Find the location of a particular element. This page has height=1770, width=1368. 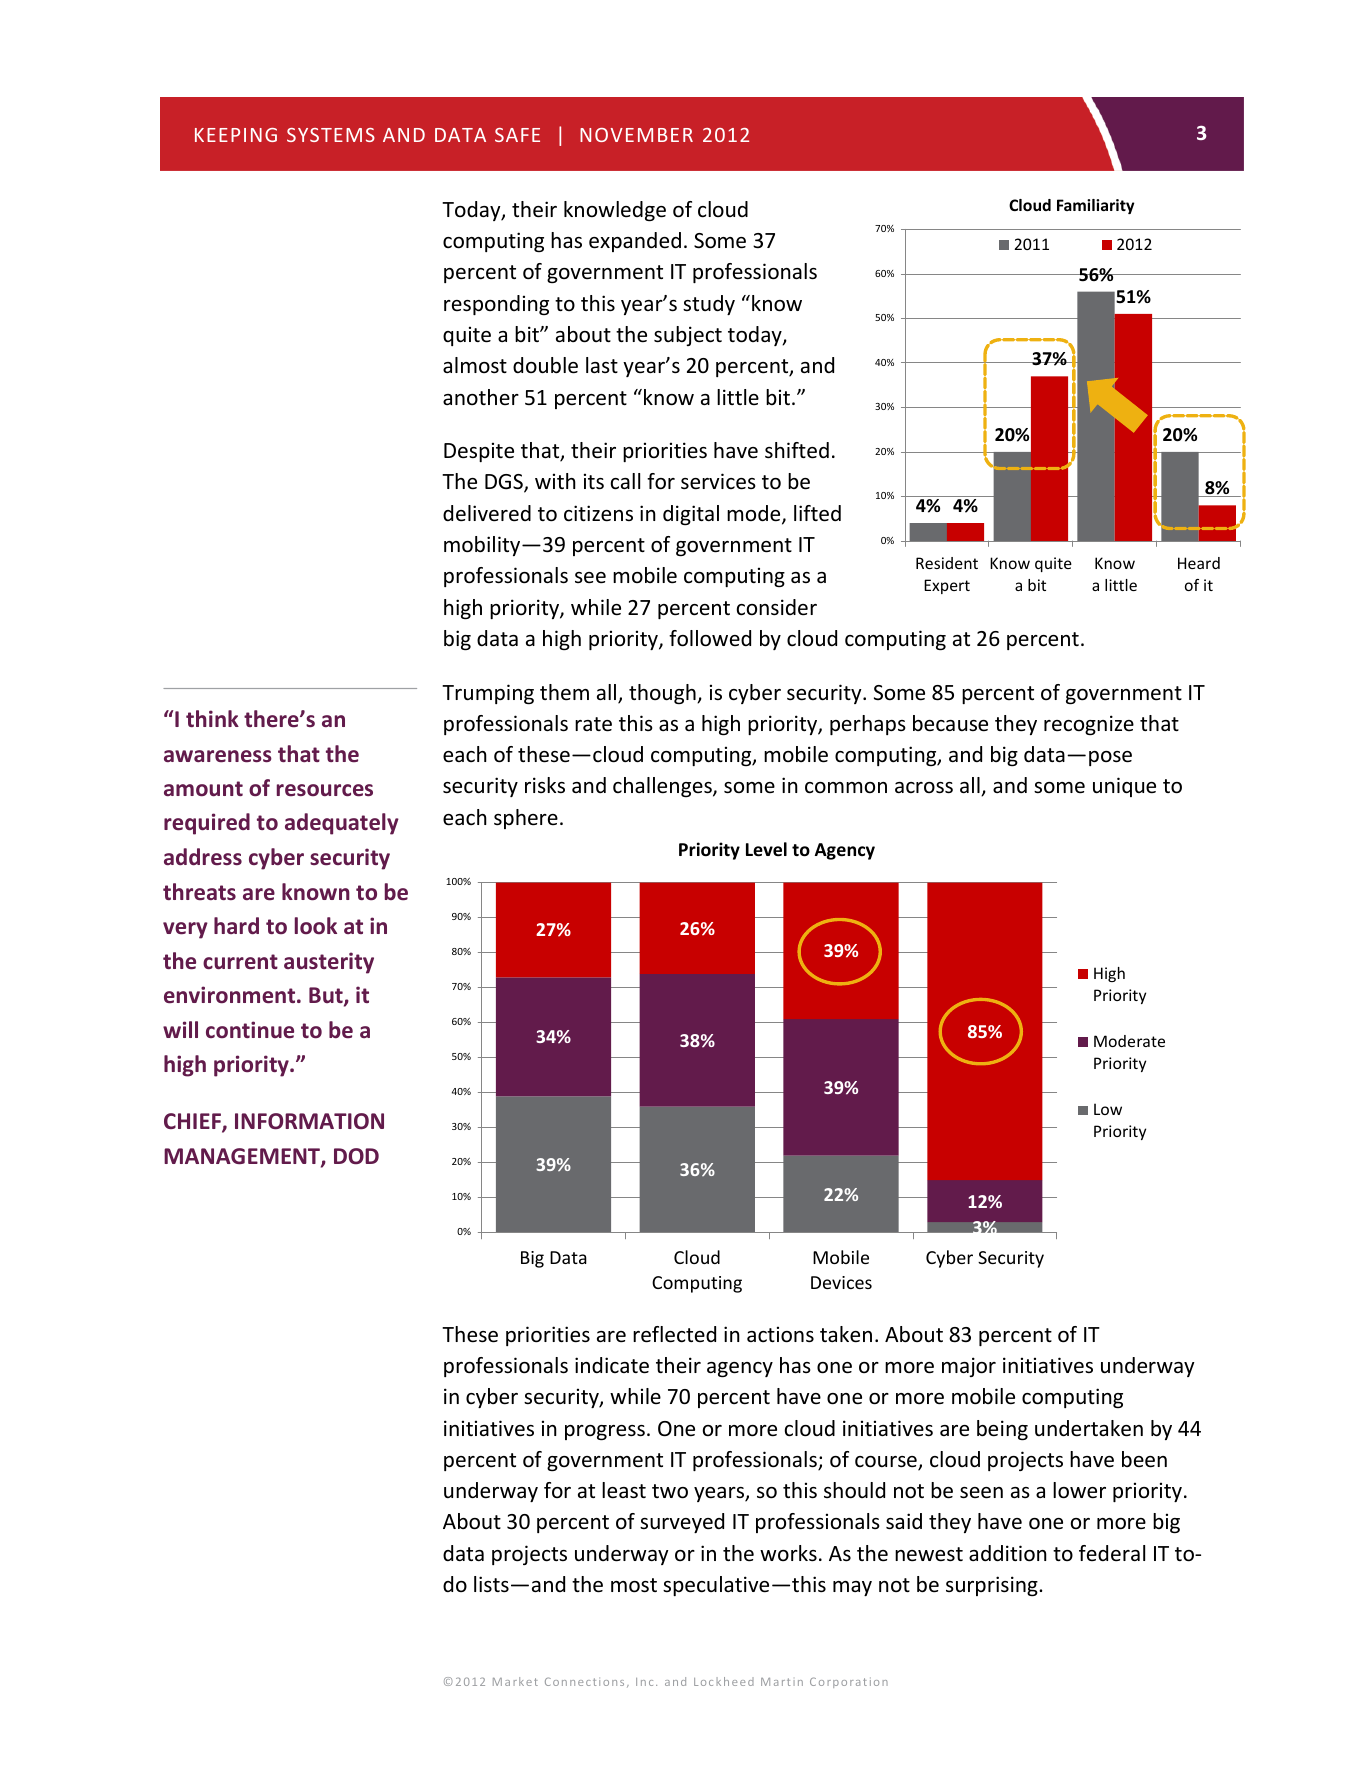

Heard is located at coordinates (1199, 563).
